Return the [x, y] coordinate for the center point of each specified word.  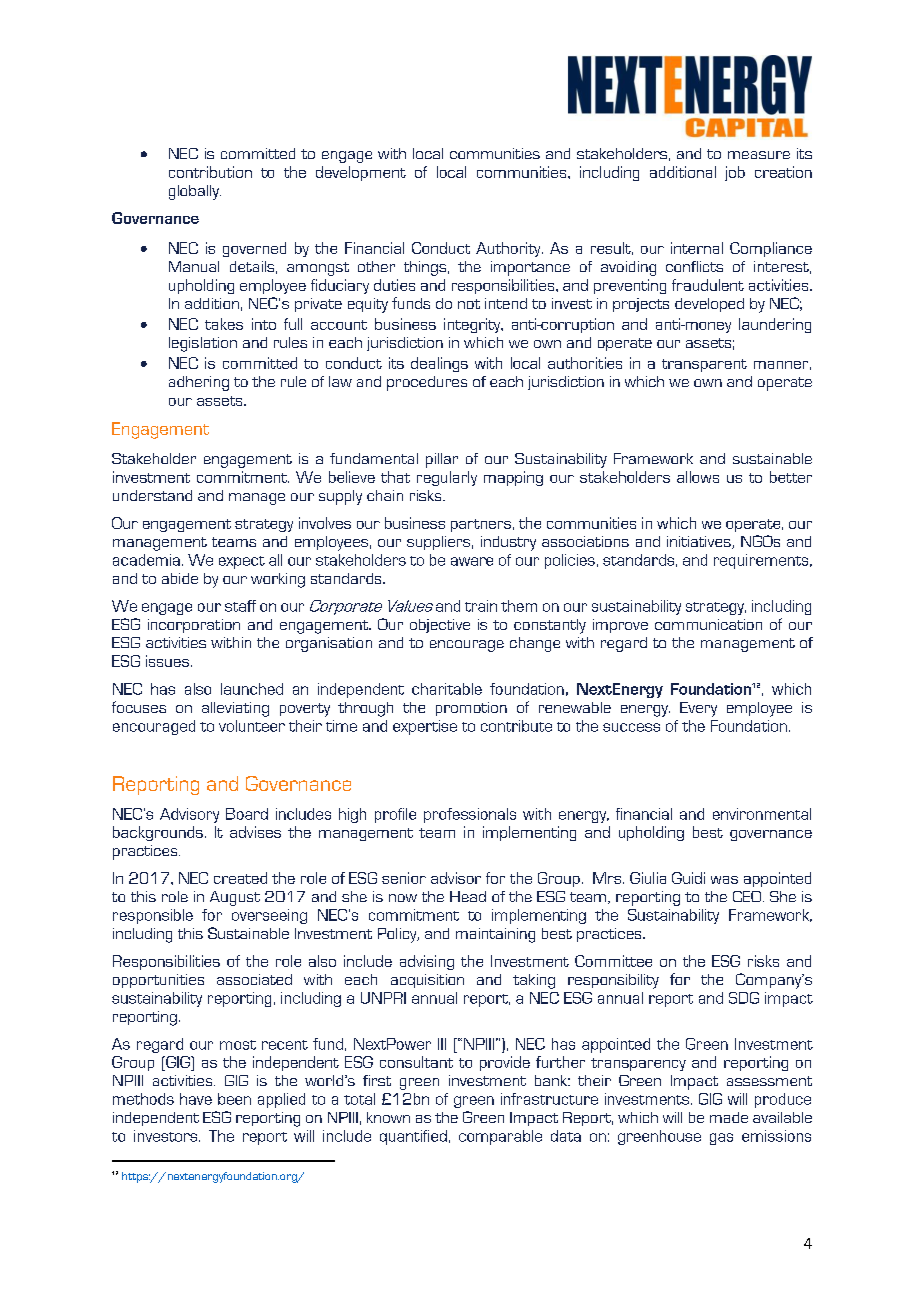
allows [698, 477]
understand [152, 495]
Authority [509, 249]
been [234, 1099]
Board [247, 814]
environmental [762, 814]
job [735, 173]
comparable [500, 1137]
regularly [447, 478]
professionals [470, 815]
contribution [210, 172]
